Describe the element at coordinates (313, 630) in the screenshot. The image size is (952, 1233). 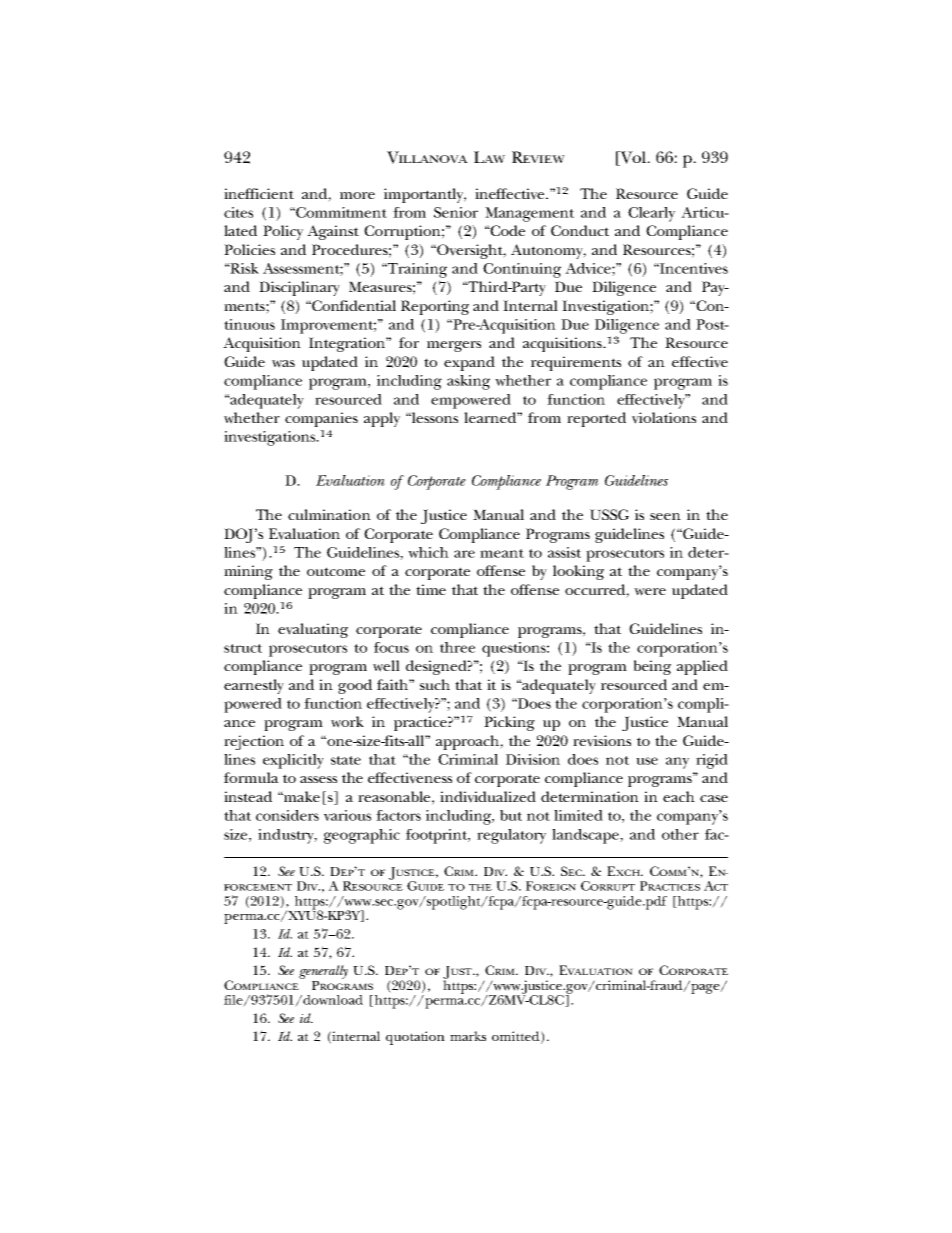
I see `evaluating` at that location.
